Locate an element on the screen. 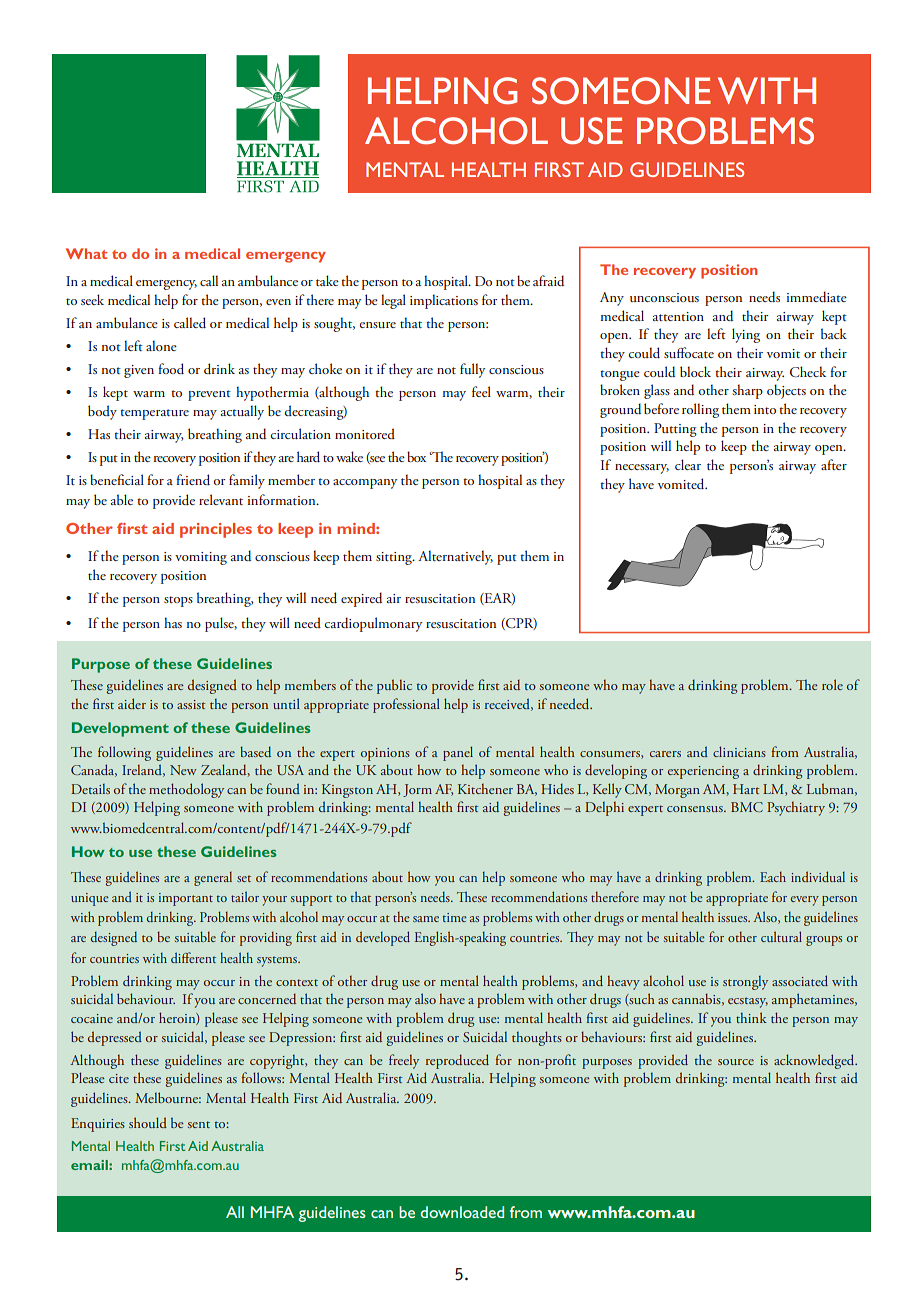 This screenshot has height=1308, width=924. panel is located at coordinates (458, 753).
